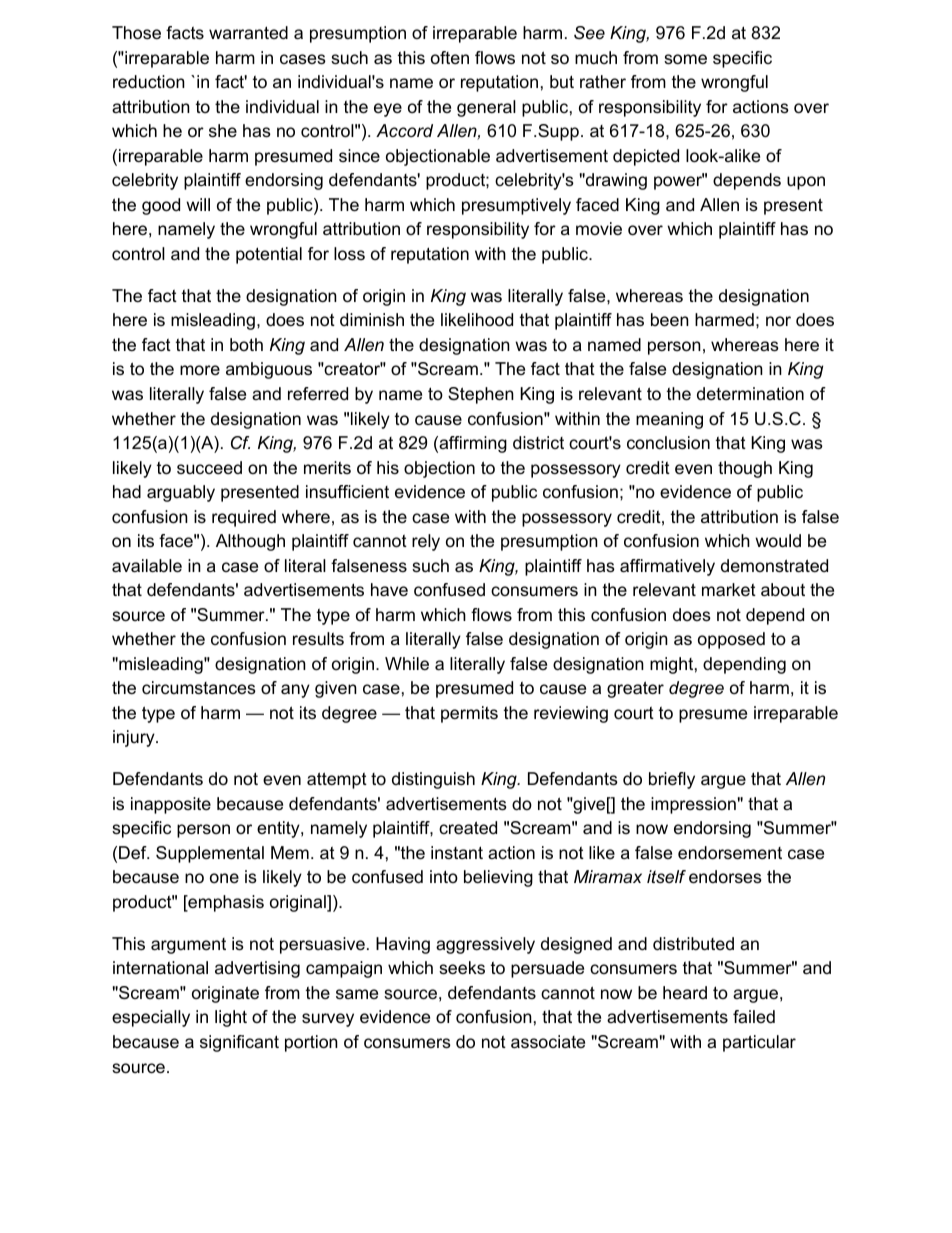 The width and height of the screenshot is (952, 1233). Describe the element at coordinates (481, 395) in the screenshot. I see `Stephen` at that location.
